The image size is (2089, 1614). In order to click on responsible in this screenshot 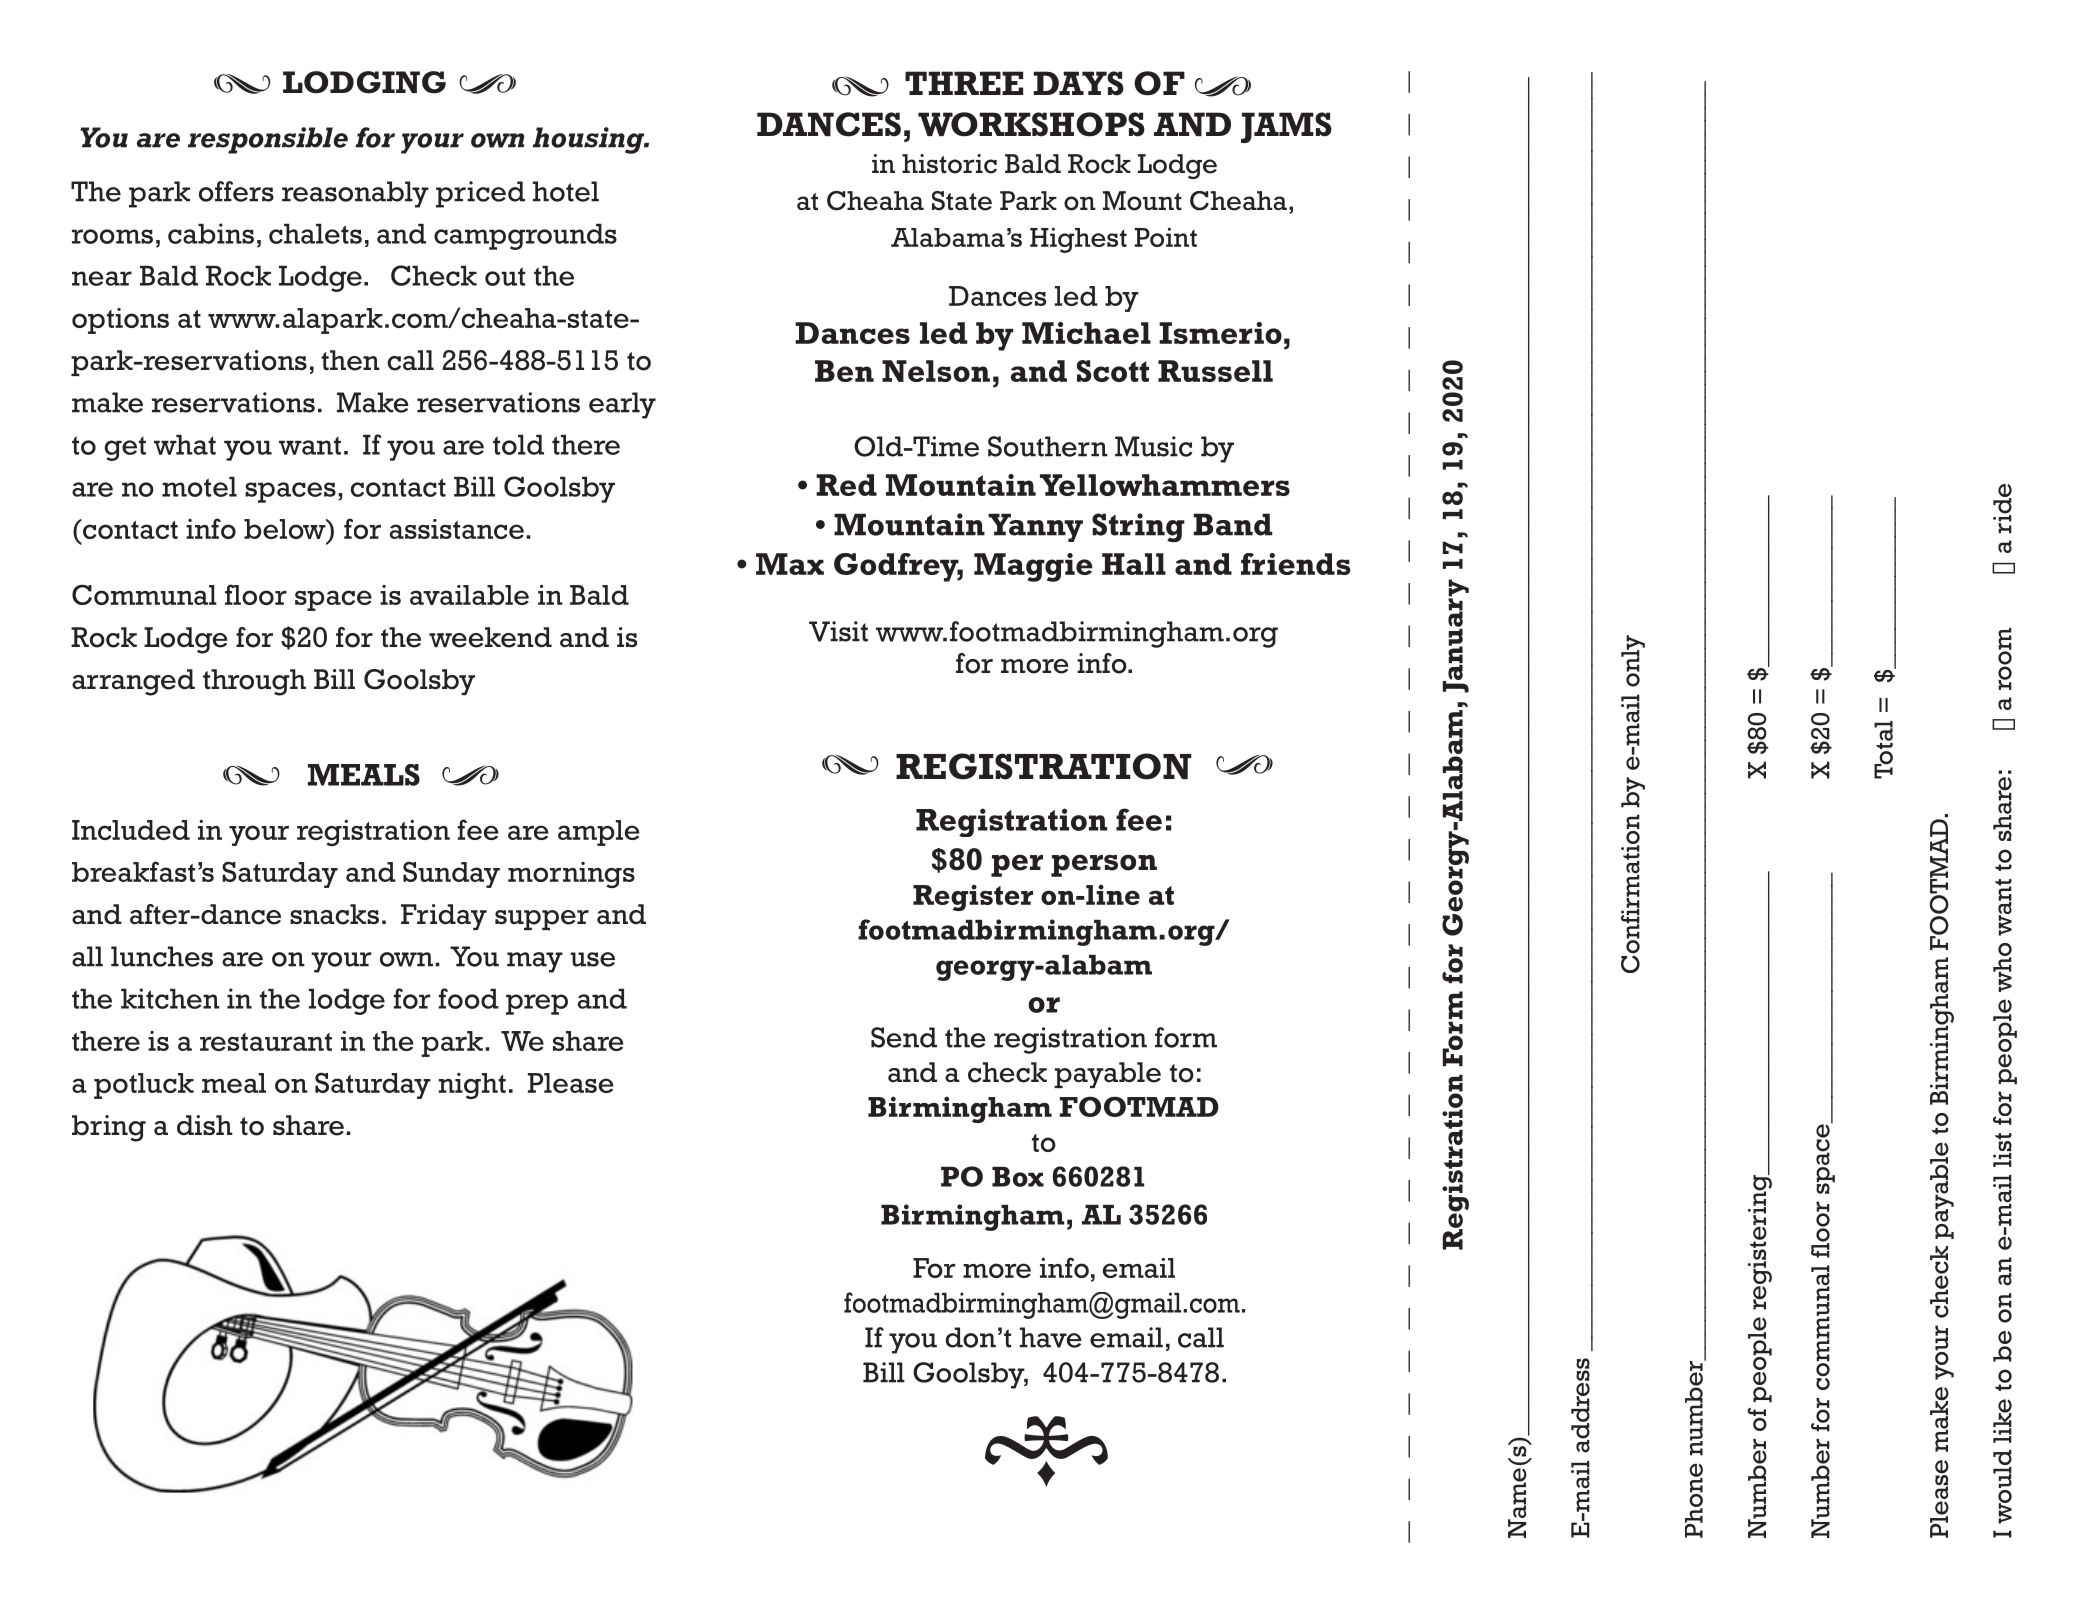, I will do `click(268, 140)`.
